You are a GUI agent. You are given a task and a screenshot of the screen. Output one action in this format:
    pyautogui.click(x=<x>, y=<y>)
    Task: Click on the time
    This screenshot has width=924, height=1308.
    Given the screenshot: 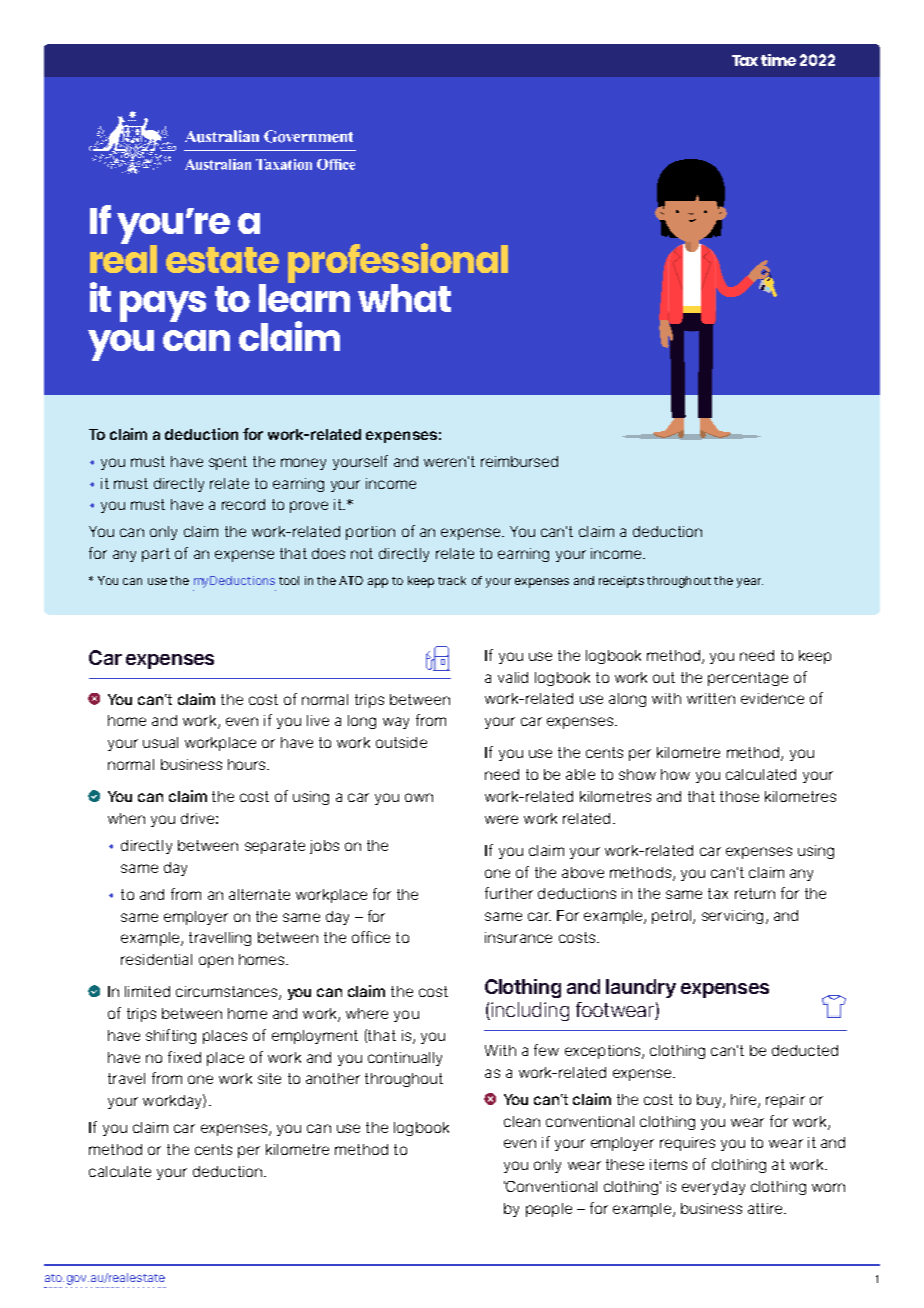 What is the action you would take?
    pyautogui.click(x=778, y=60)
